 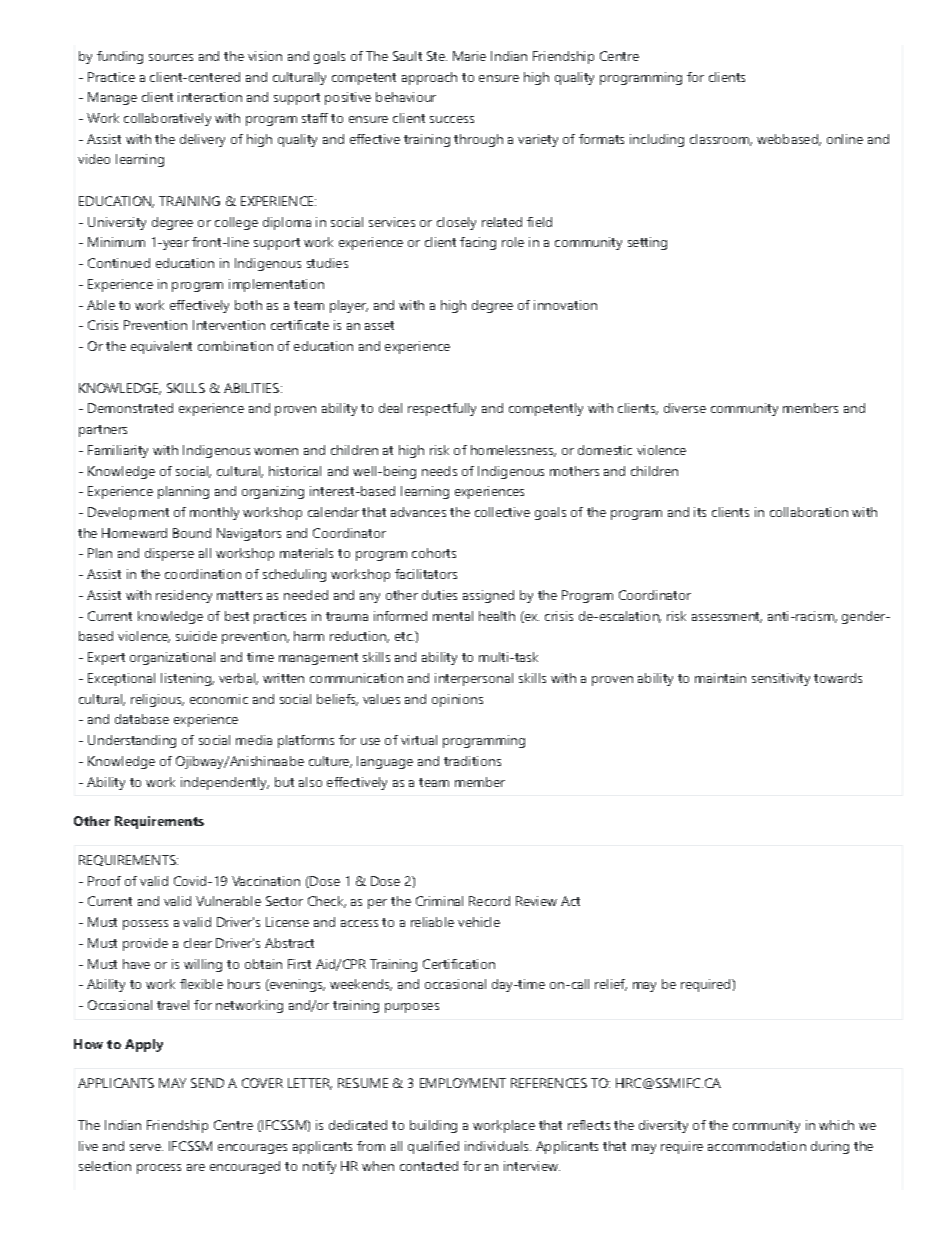 I want to click on sensitivity, so click(x=781, y=679).
